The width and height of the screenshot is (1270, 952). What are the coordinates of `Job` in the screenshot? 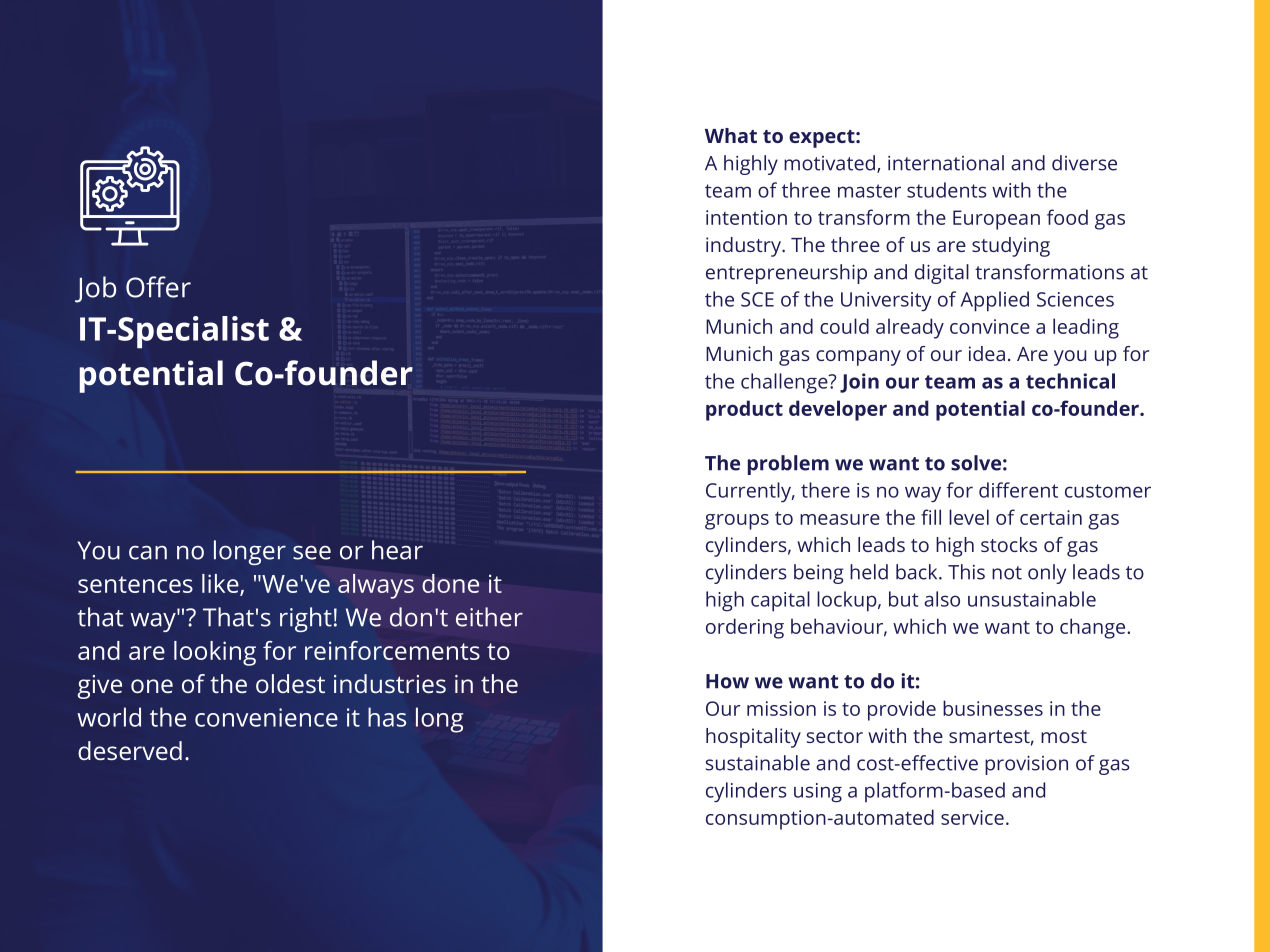 It's located at (95, 289).
